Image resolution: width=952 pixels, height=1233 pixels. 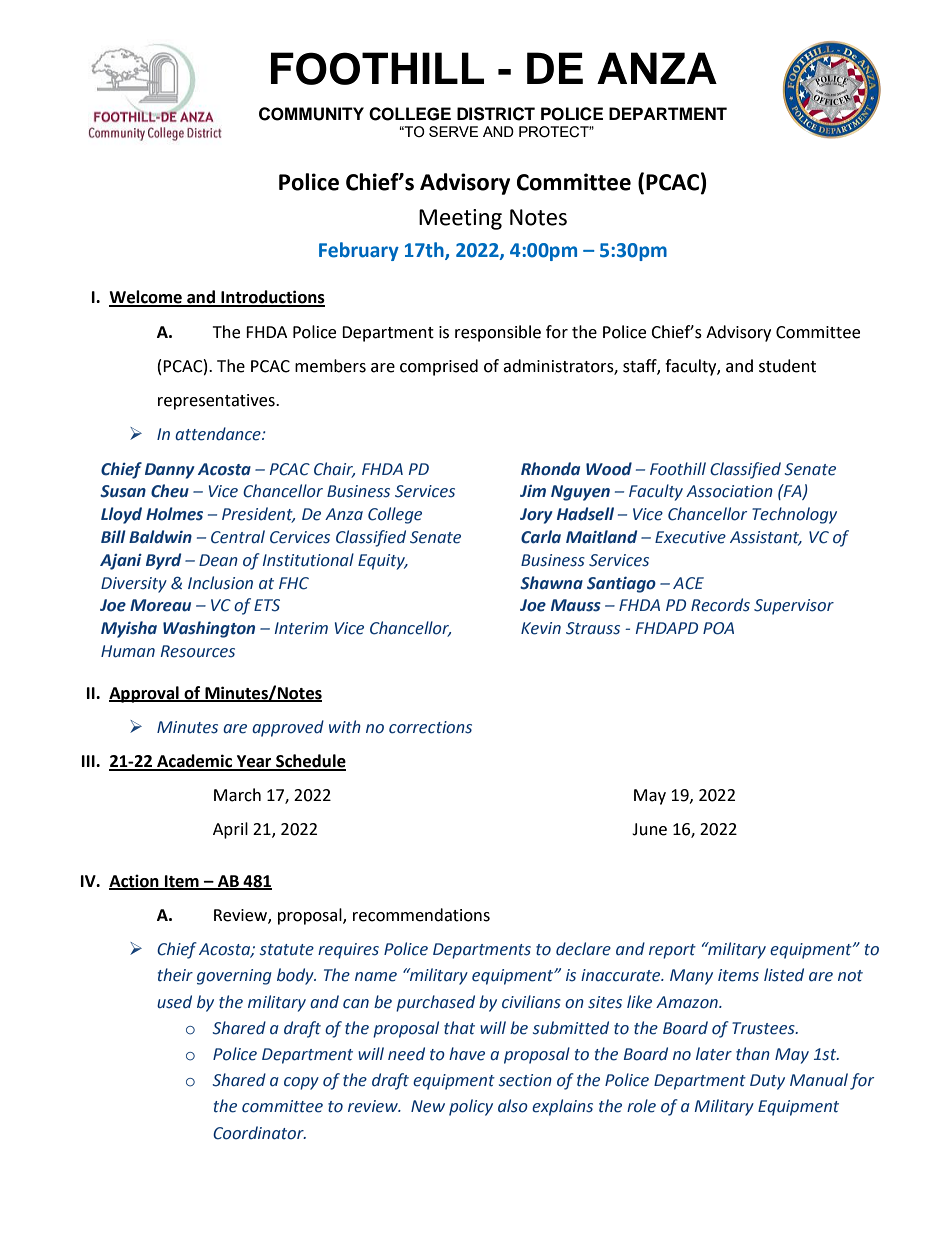 I want to click on Coordinator, so click(x=259, y=1133).
